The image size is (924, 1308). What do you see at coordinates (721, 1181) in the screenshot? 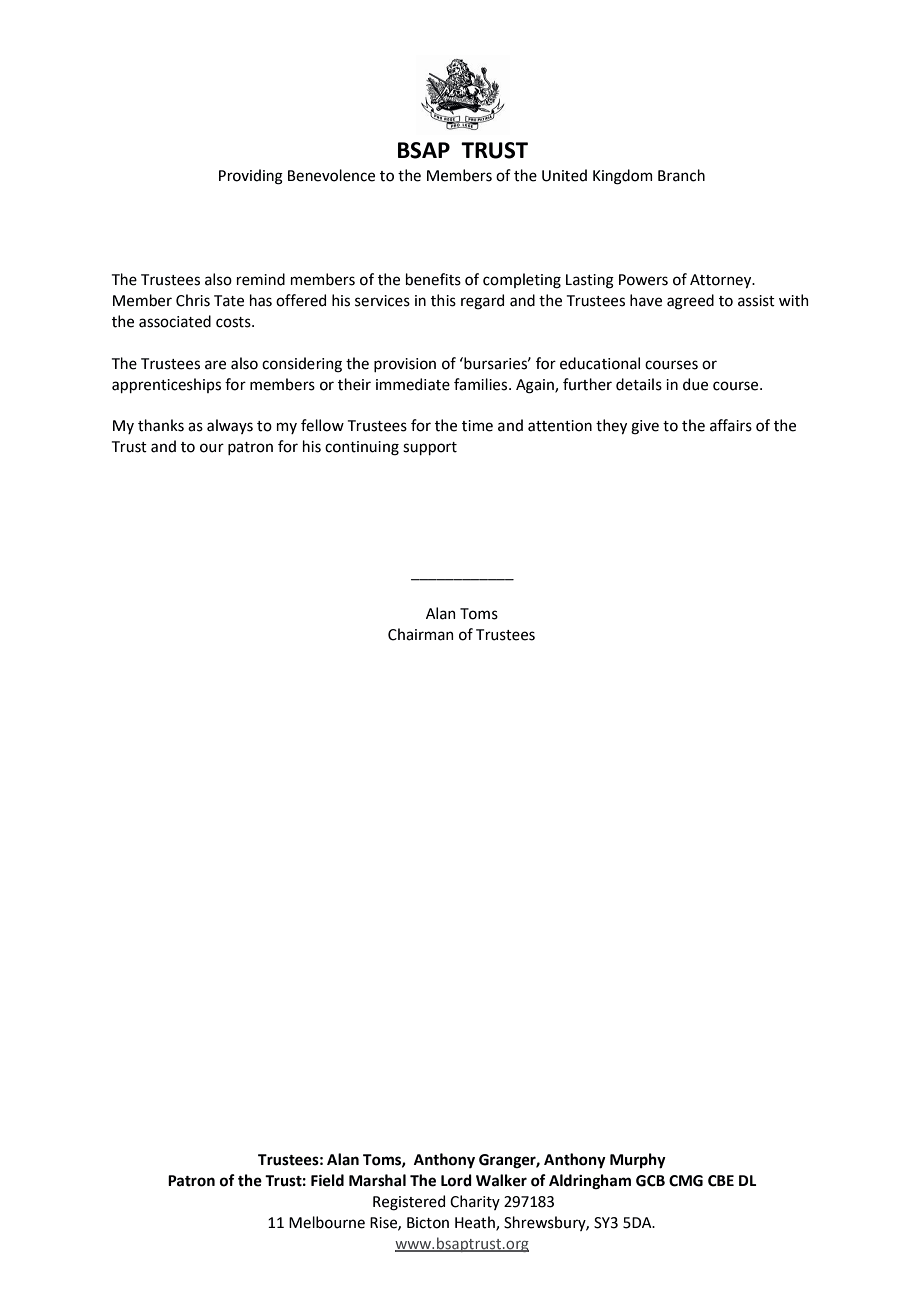
I see `CBE` at bounding box center [721, 1181].
